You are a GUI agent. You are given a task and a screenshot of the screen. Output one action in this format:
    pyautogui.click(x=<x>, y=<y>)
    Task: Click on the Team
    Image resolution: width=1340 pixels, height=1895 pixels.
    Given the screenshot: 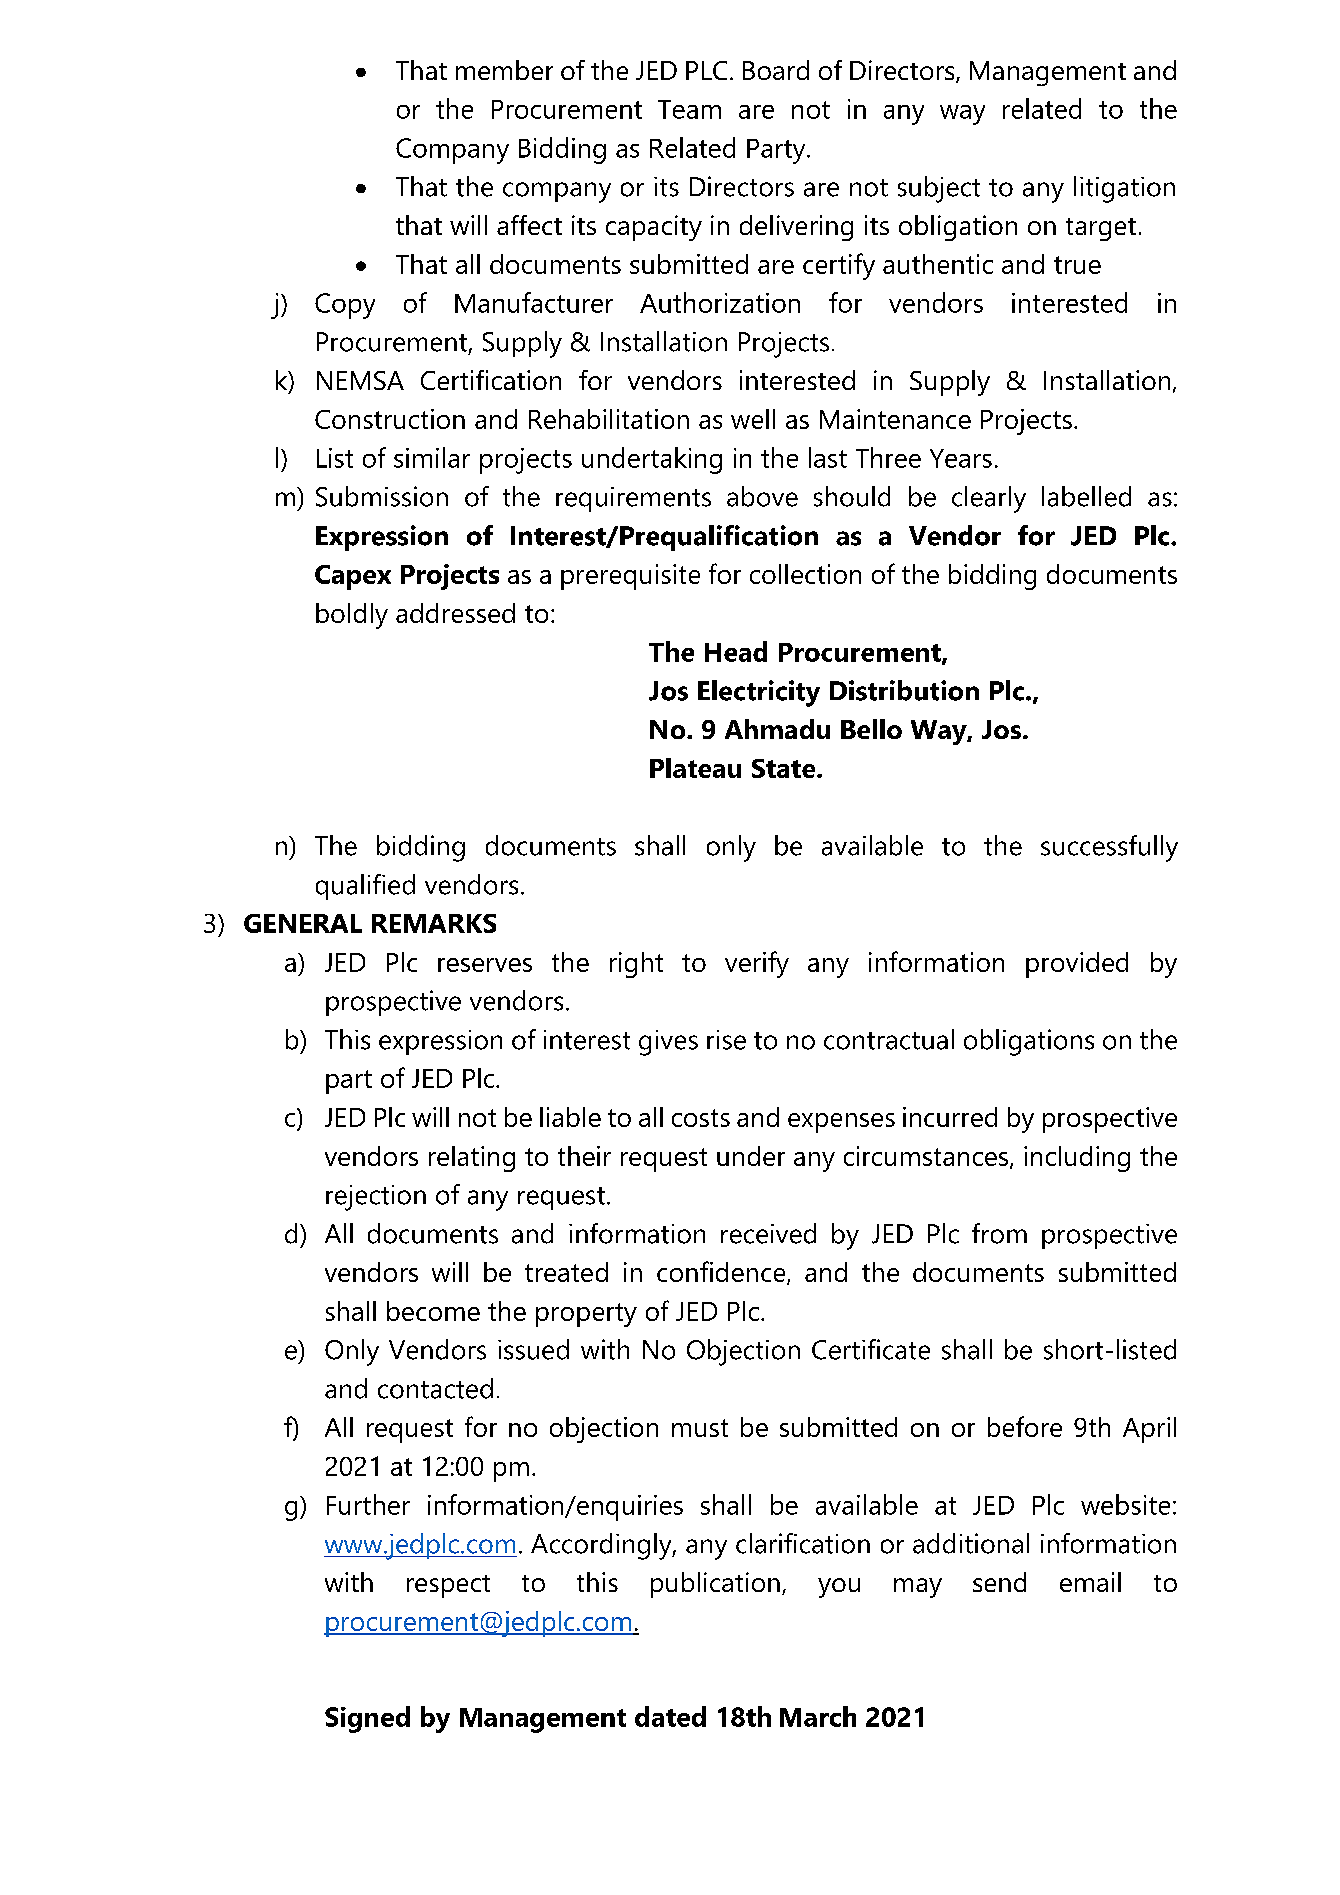 What is the action you would take?
    pyautogui.click(x=689, y=109)
